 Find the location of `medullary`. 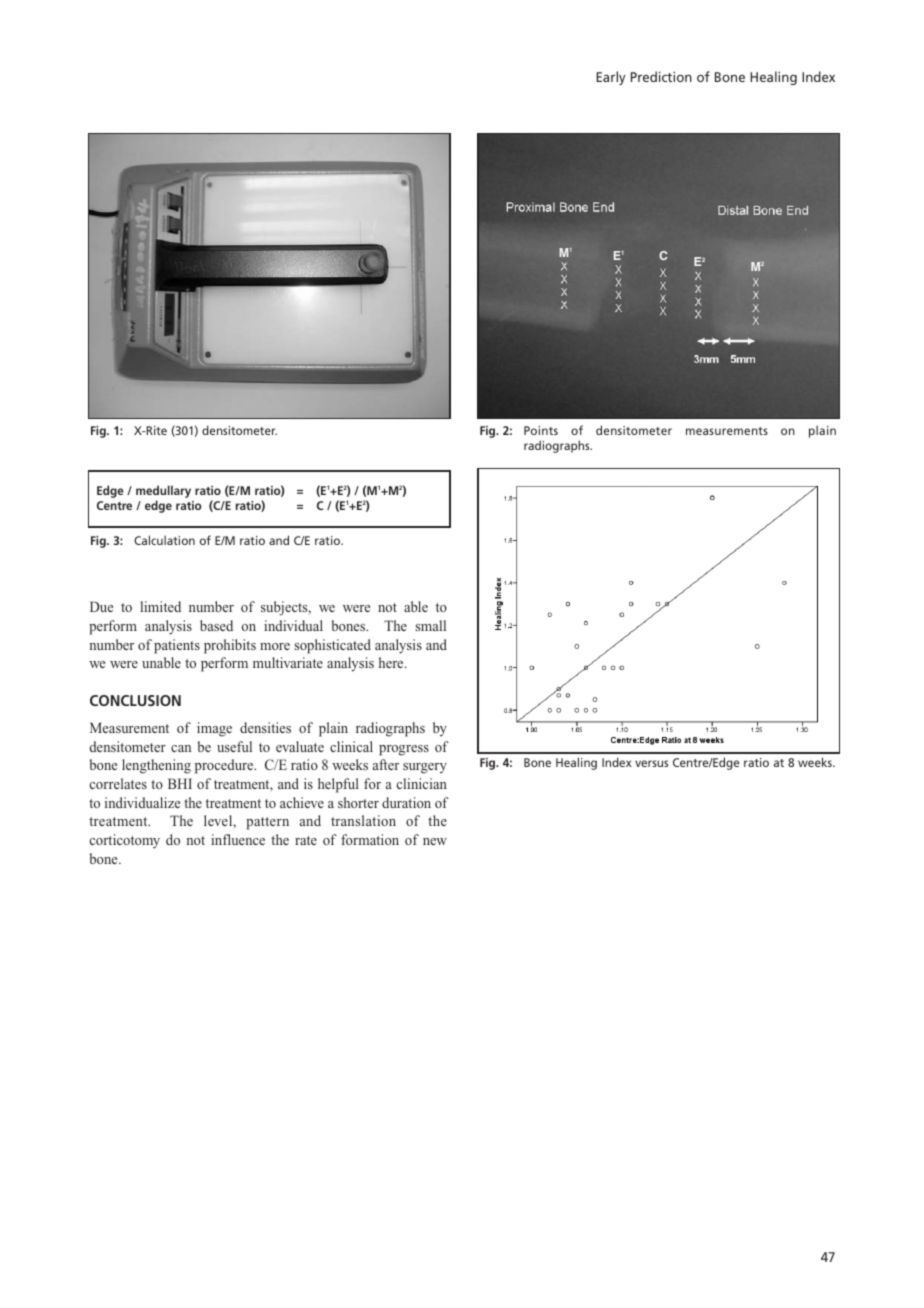

medullary is located at coordinates (163, 491).
